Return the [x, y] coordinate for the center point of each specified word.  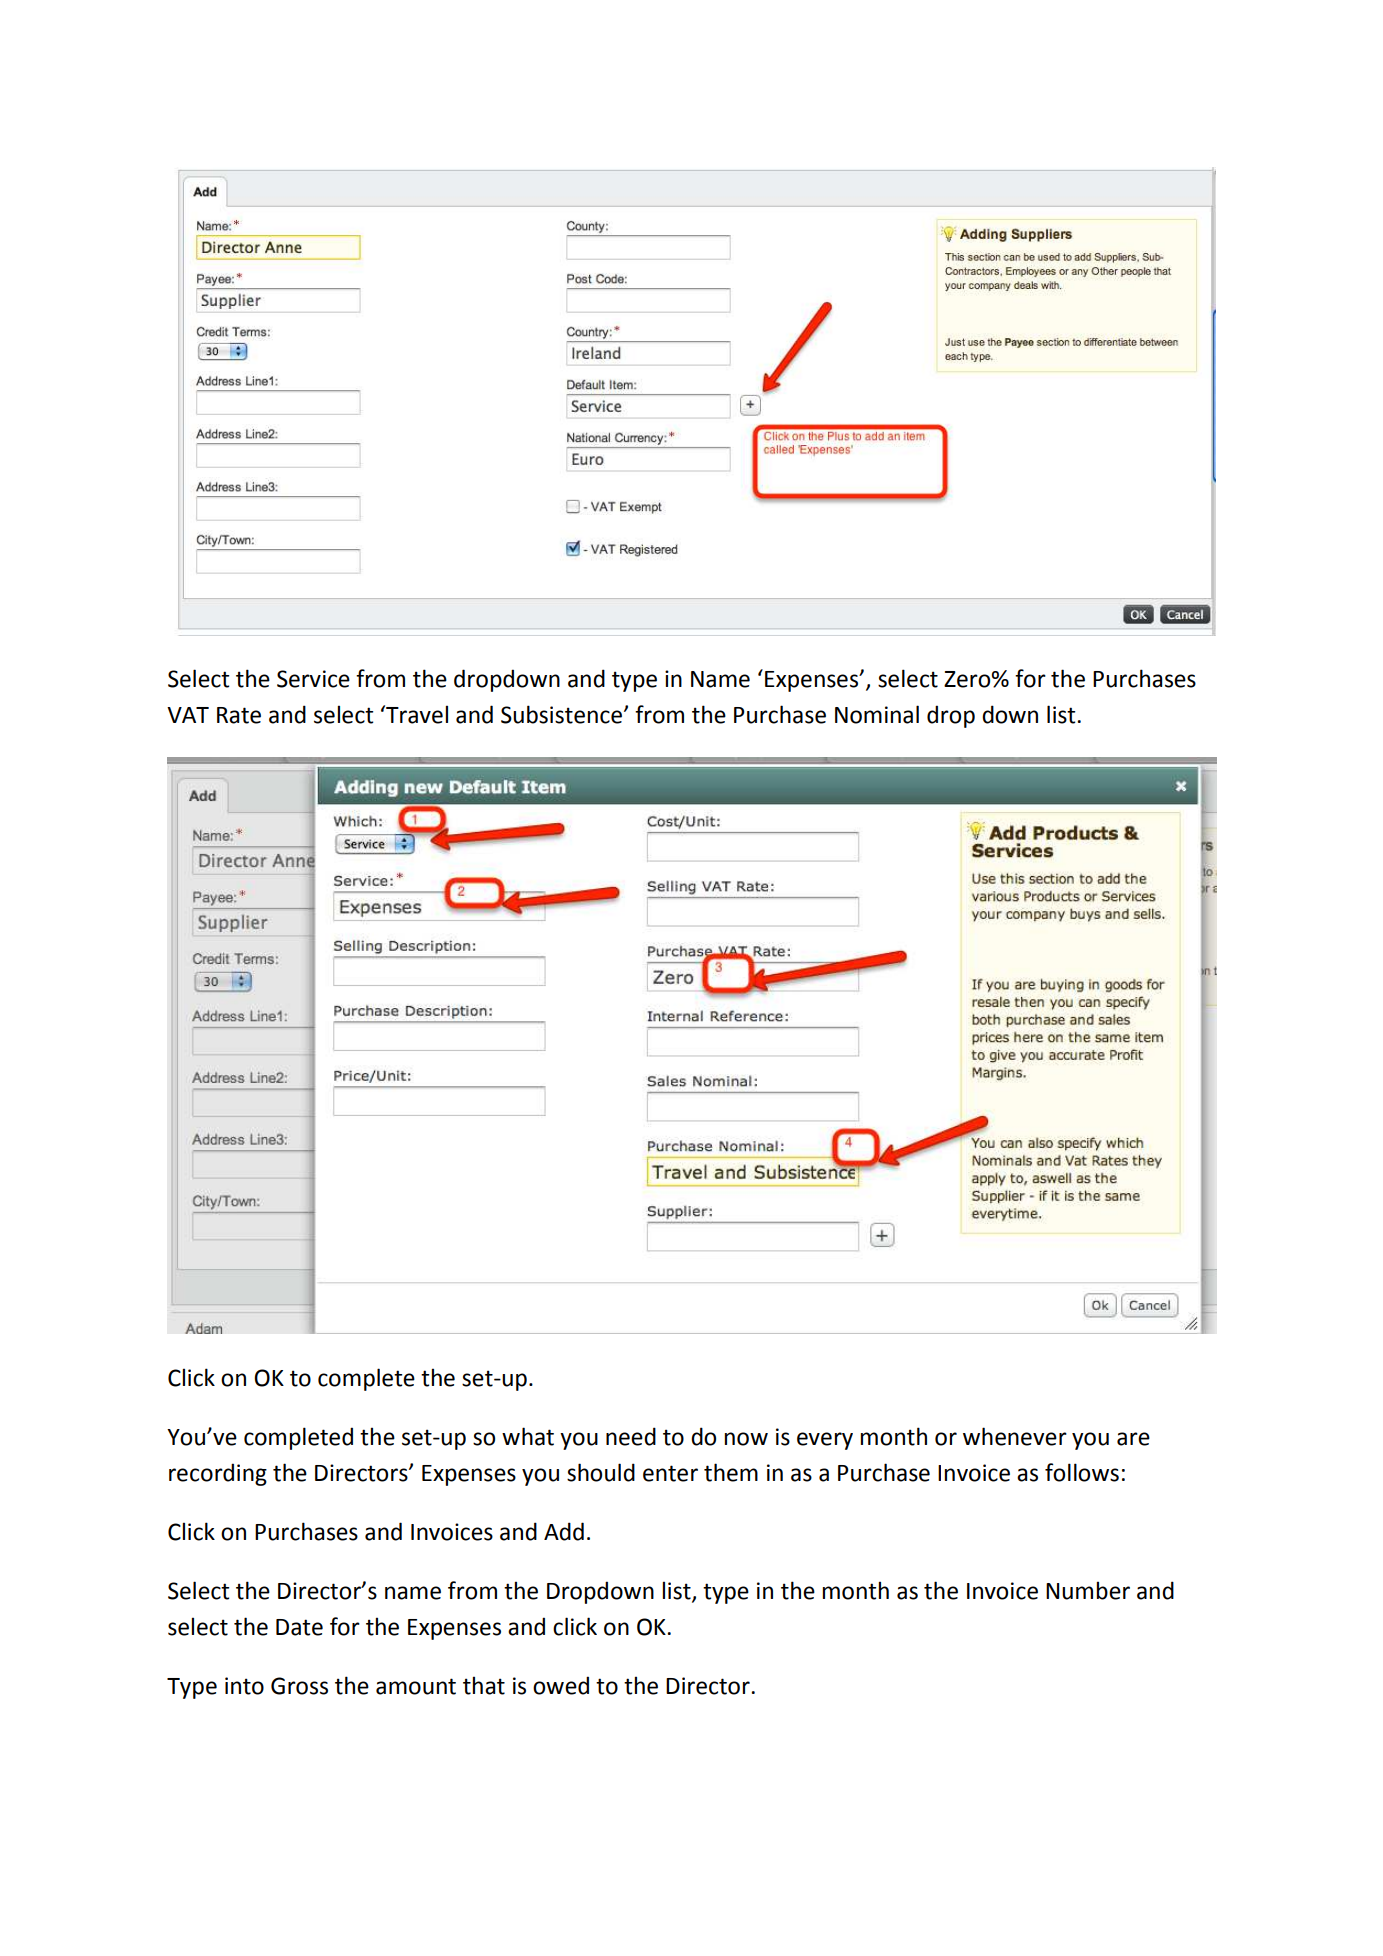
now [746, 1439]
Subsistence [563, 714]
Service [313, 679]
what [528, 1436]
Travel [416, 714]
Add [564, 1531]
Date [299, 1627]
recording [218, 1474]
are [1133, 1439]
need [631, 1436]
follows [1082, 1472]
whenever [1015, 1436]
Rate [239, 715]
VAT [188, 715]
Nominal [877, 714]
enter [670, 1473]
